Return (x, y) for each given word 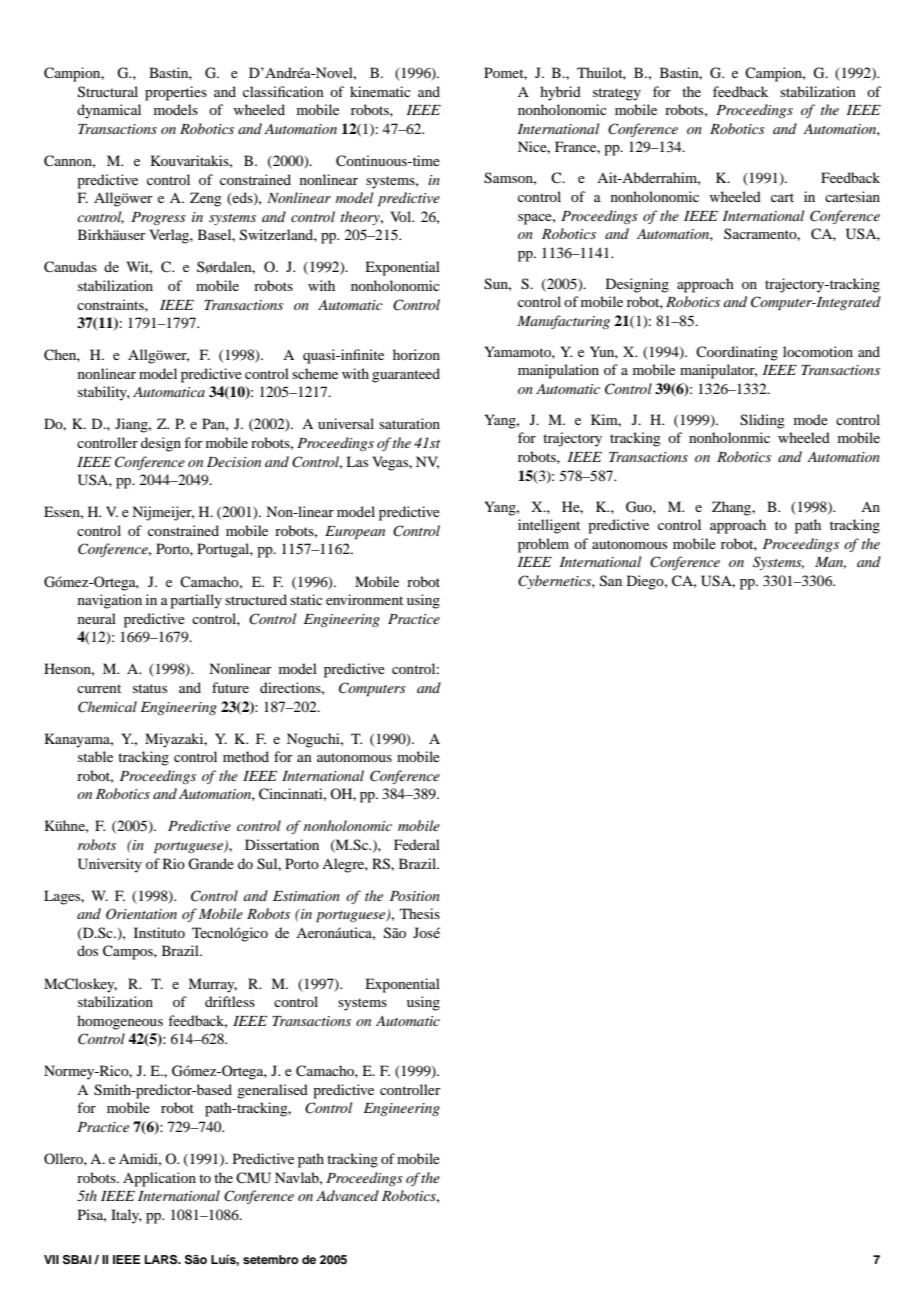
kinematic (380, 91)
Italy (126, 1216)
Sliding (762, 421)
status (150, 688)
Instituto (159, 932)
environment (364, 599)
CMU (253, 1178)
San (611, 581)
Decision (234, 462)
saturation (409, 423)
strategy (617, 94)
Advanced (347, 1195)
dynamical (109, 111)
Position (415, 896)
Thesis (420, 913)
